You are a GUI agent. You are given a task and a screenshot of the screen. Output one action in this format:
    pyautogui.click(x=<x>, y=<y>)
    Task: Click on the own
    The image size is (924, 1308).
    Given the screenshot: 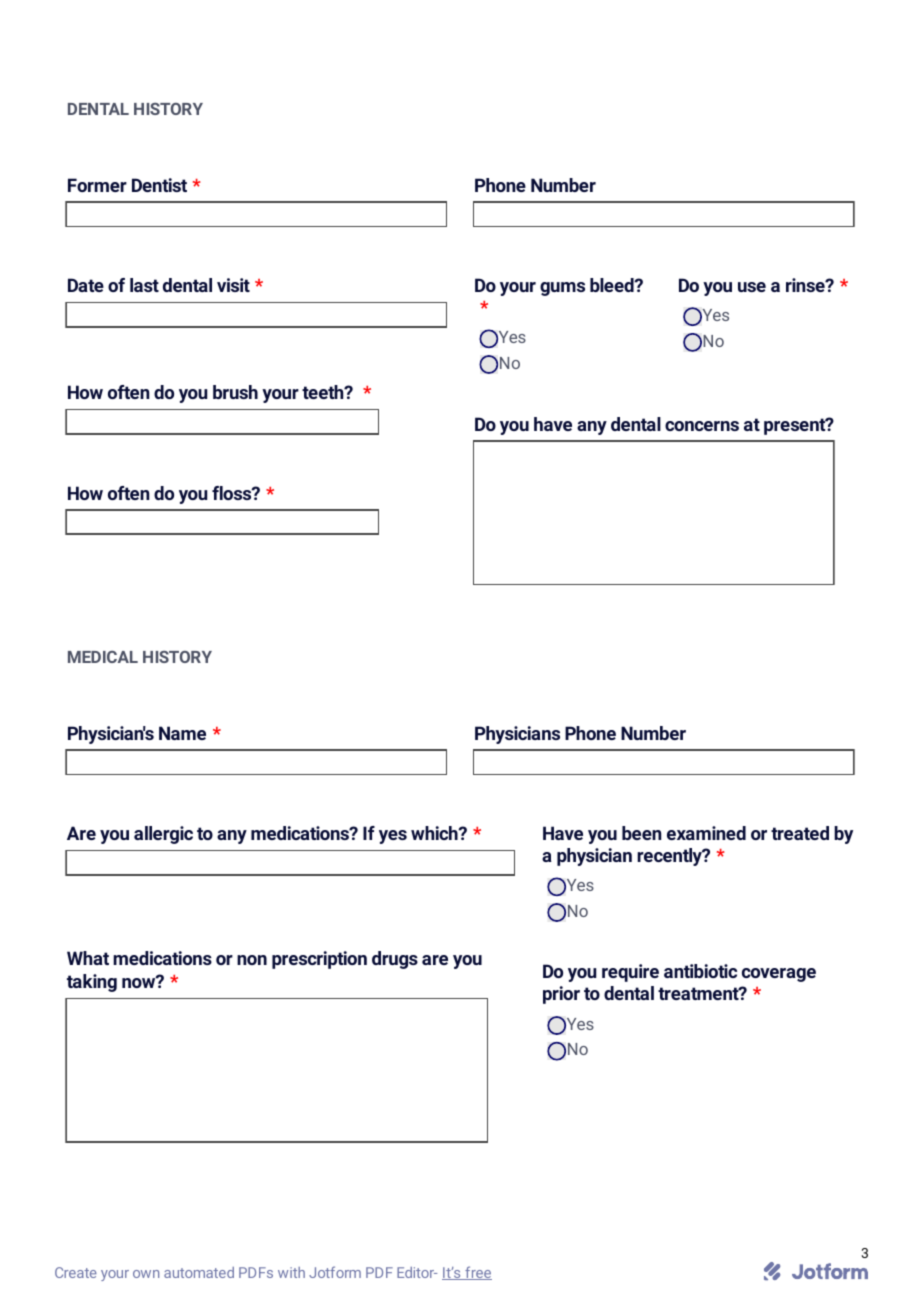 What is the action you would take?
    pyautogui.click(x=146, y=1274)
